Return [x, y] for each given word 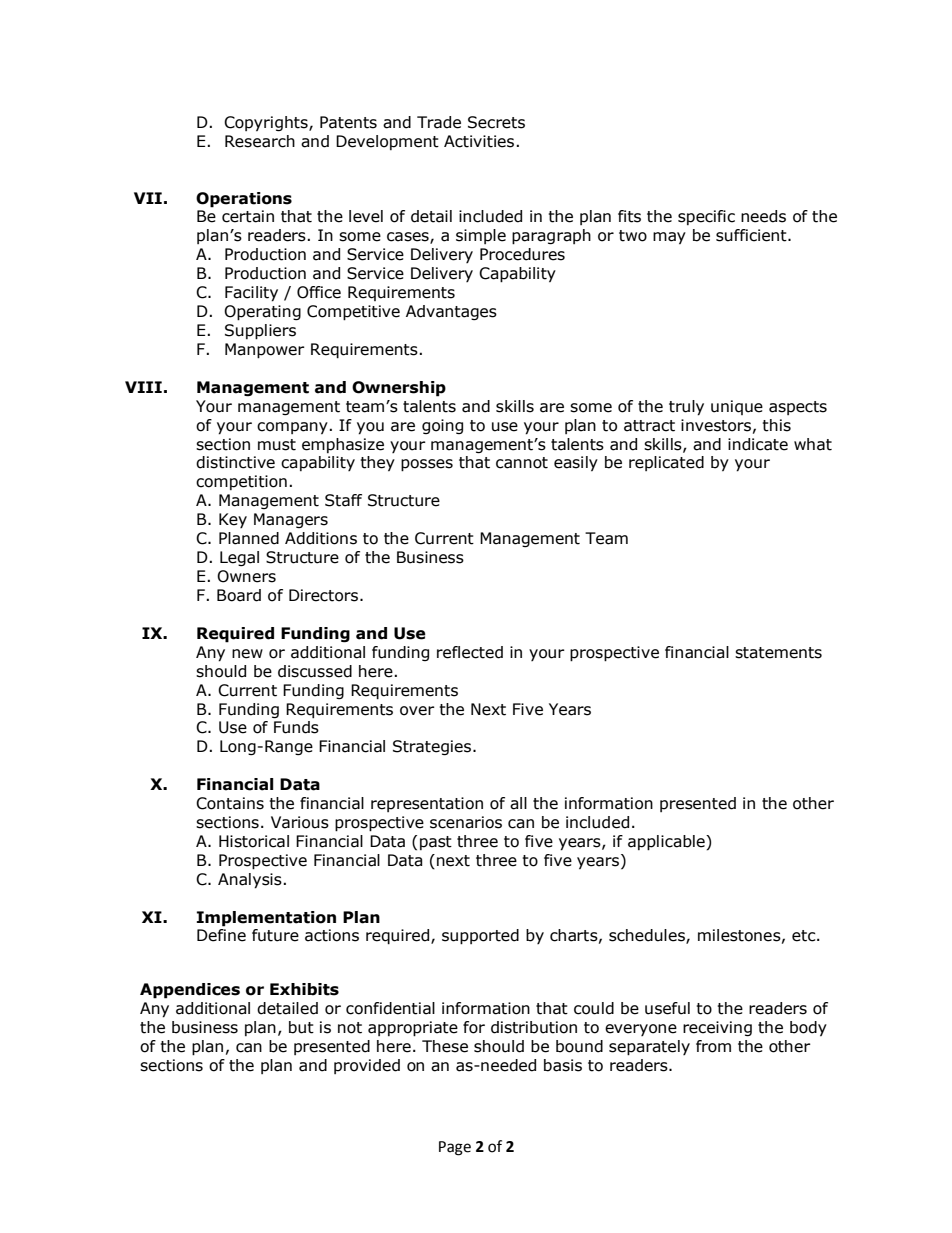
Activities [479, 141]
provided [367, 1066]
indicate [758, 444]
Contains [230, 803]
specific [706, 217]
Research [260, 141]
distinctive [235, 462]
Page [455, 1148]
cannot [522, 463]
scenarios [466, 822]
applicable [667, 843]
